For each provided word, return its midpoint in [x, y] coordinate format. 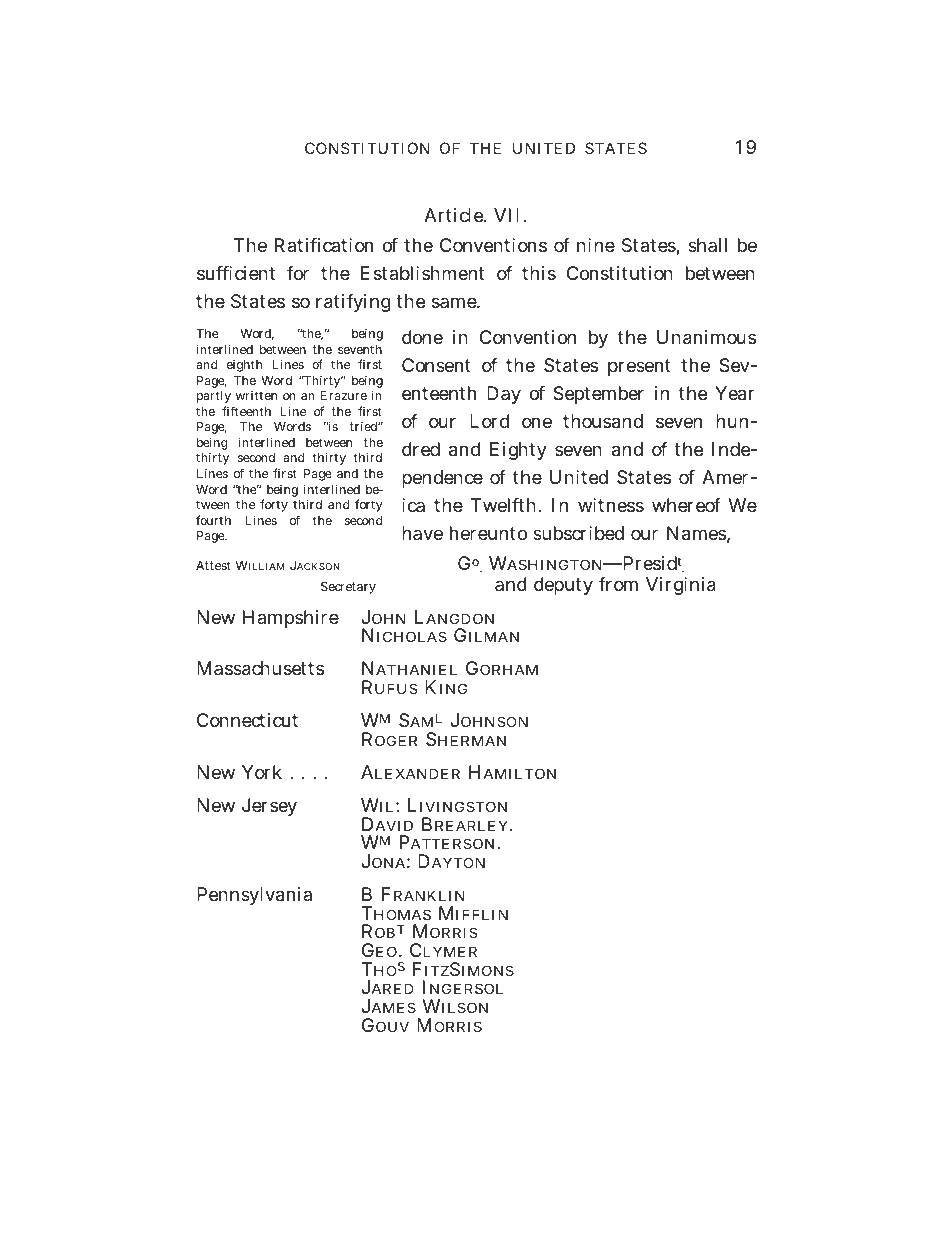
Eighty [518, 451]
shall [707, 245]
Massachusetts [260, 668]
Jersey [269, 807]
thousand [603, 421]
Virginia [681, 586]
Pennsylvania [254, 896]
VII [506, 215]
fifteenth [246, 411]
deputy [563, 586]
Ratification [324, 245]
